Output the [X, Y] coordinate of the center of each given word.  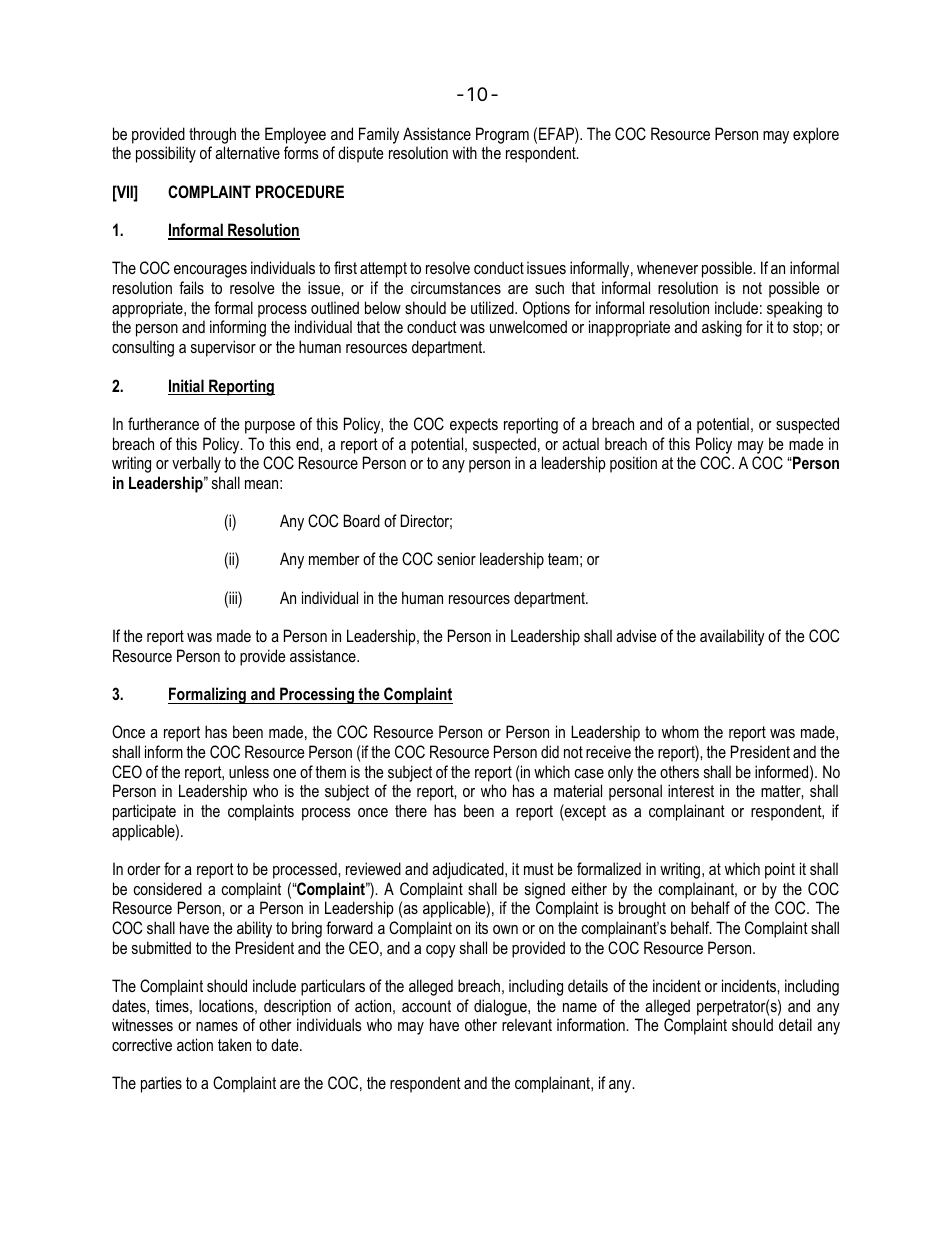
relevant [527, 1024]
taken [234, 1044]
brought [642, 909]
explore [816, 135]
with [464, 152]
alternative [247, 152]
